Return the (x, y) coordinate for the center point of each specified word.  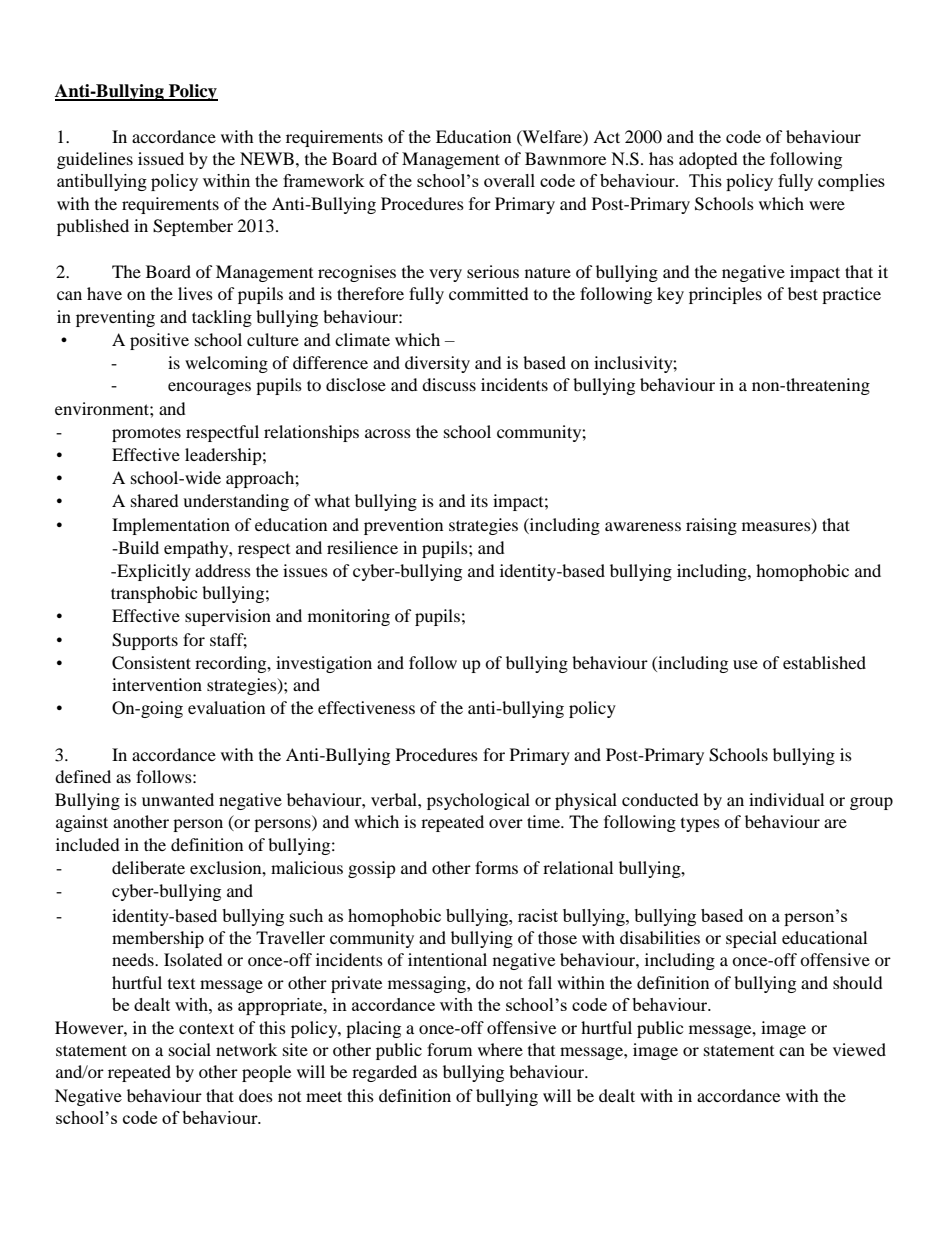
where (500, 1049)
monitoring (349, 617)
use (745, 664)
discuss (449, 384)
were (827, 205)
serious (493, 271)
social (190, 1049)
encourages (209, 388)
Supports (145, 641)
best (803, 293)
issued (161, 158)
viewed (859, 1049)
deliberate (148, 867)
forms (496, 867)
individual (786, 799)
